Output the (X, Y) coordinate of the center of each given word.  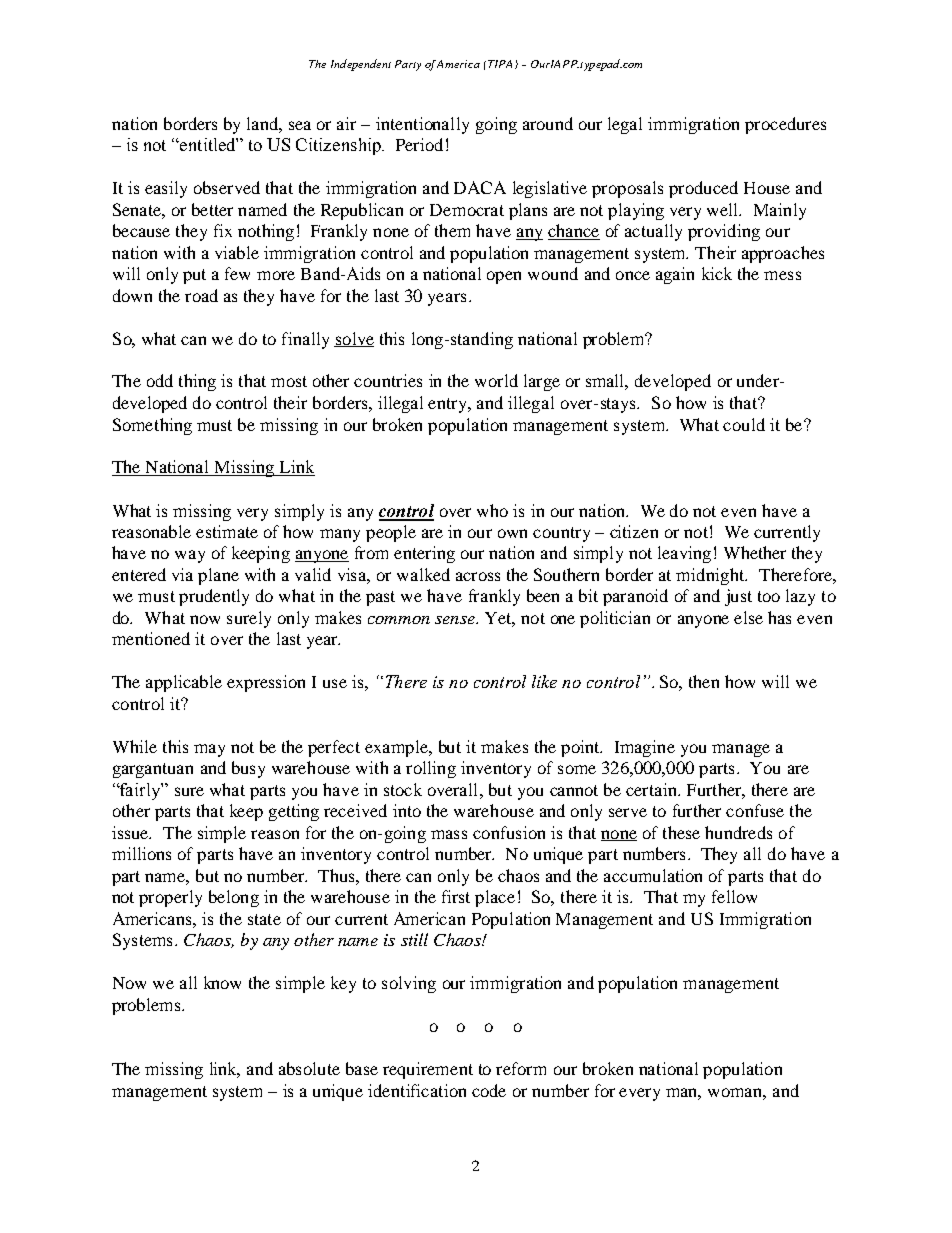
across (478, 576)
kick (717, 273)
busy (248, 769)
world (496, 380)
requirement (428, 1070)
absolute (309, 1068)
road (201, 295)
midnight (711, 576)
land (264, 124)
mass (449, 834)
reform (521, 1068)
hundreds (738, 832)
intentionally (422, 125)
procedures (785, 125)
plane (218, 576)
